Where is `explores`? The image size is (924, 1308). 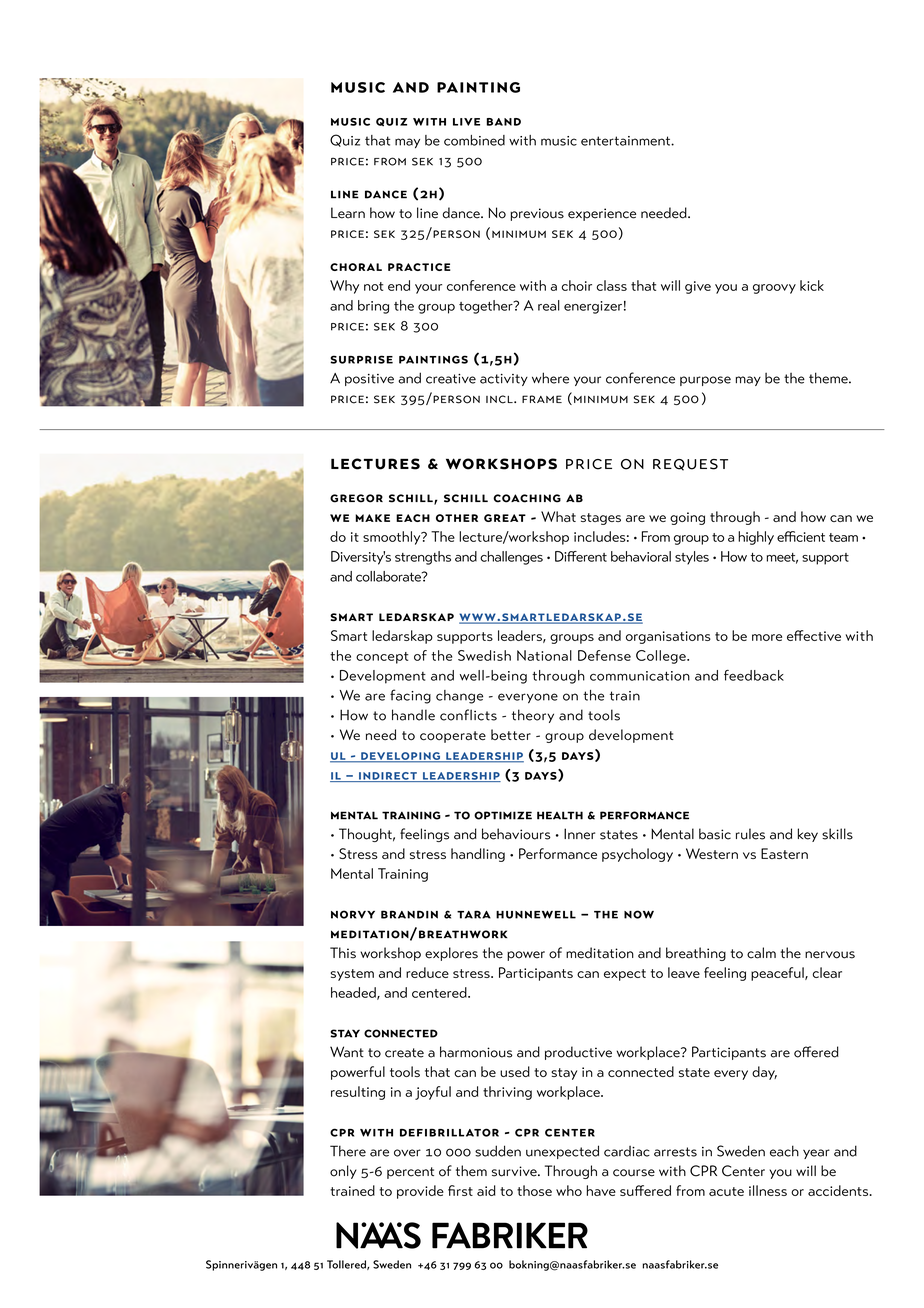
explores is located at coordinates (451, 954).
